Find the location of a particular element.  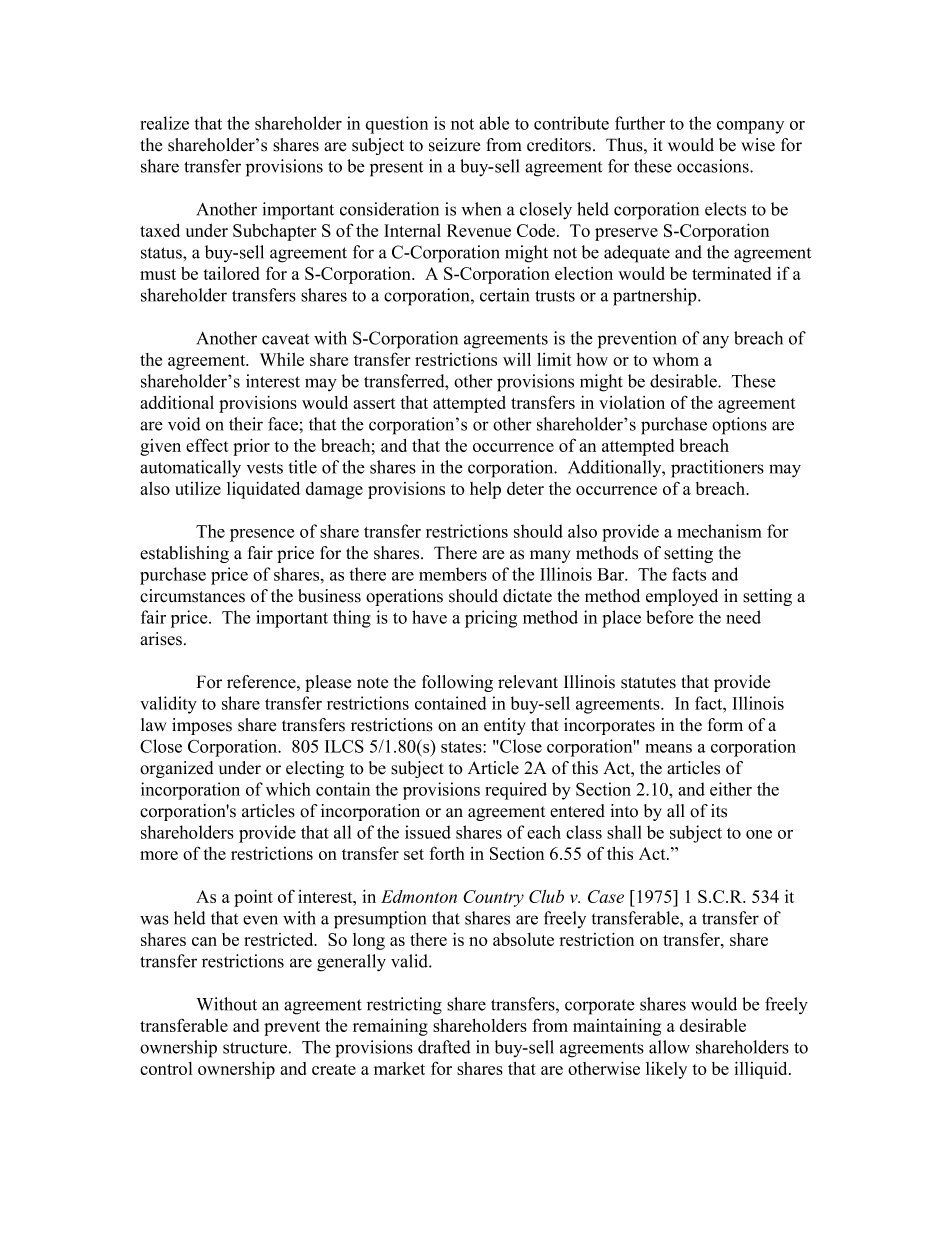

its is located at coordinates (719, 811).
